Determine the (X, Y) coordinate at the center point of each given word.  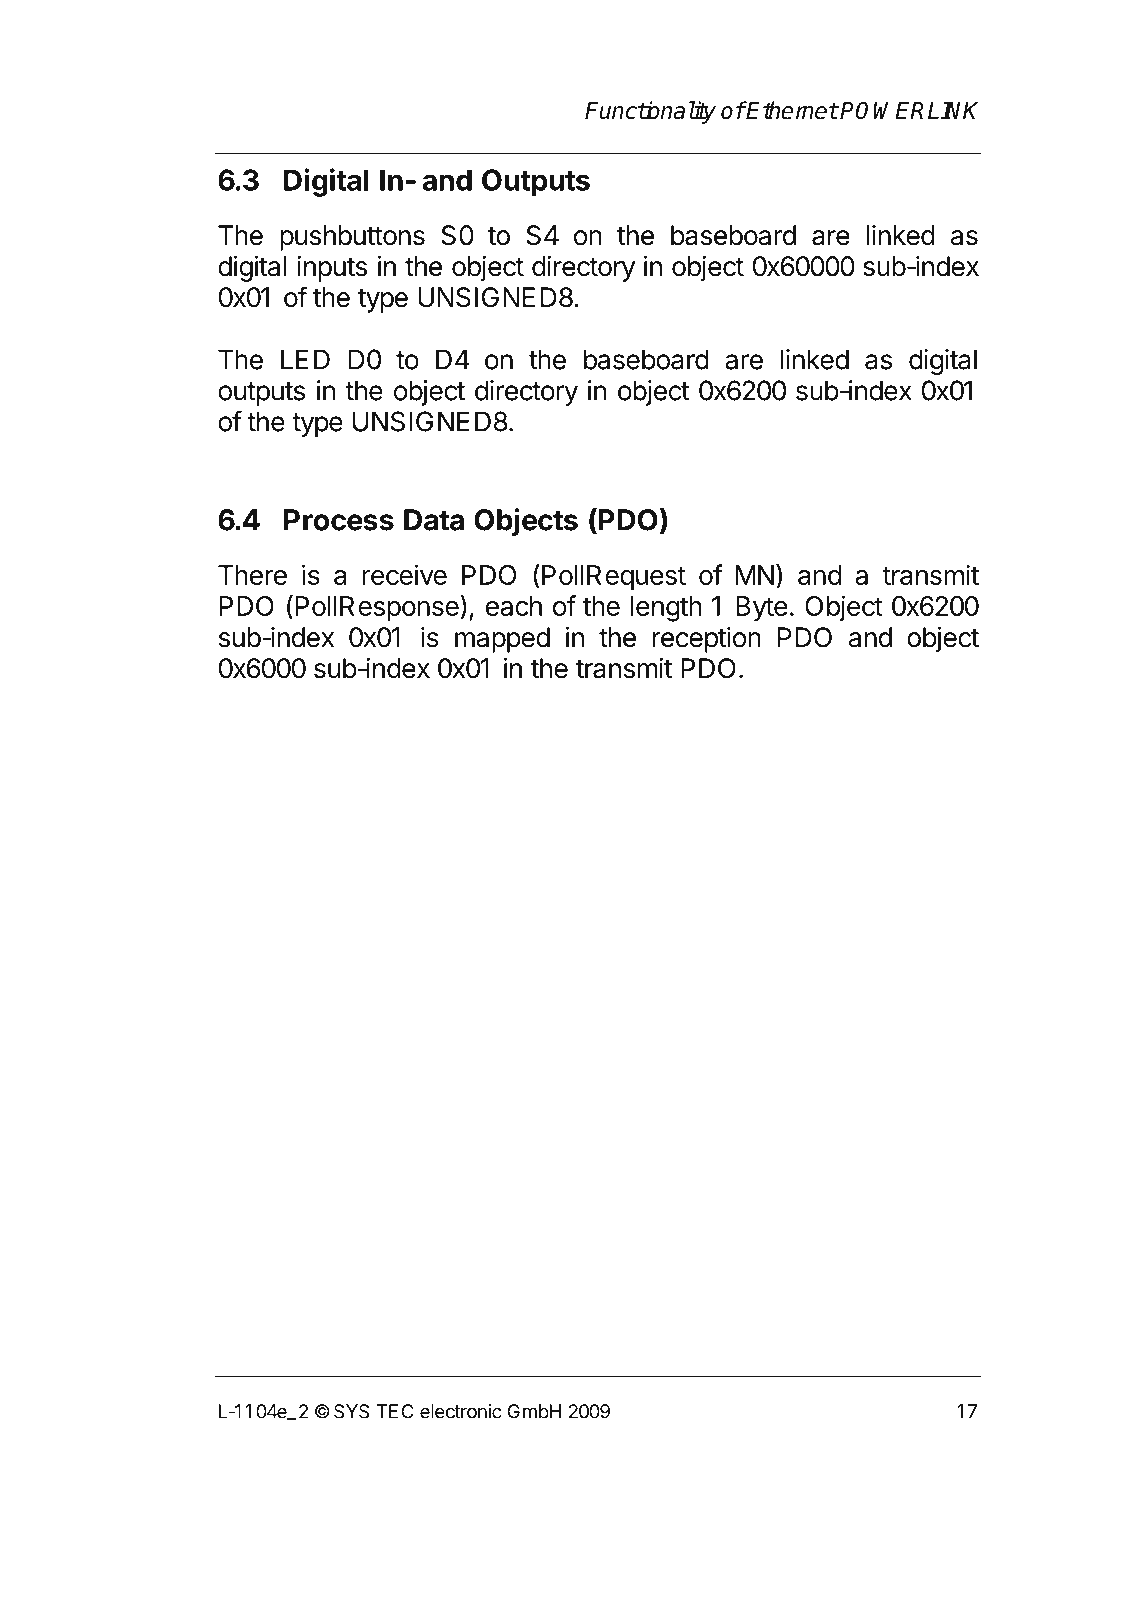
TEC (395, 1411)
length (666, 609)
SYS (351, 1411)
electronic (461, 1411)
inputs (332, 269)
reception (707, 640)
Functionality (650, 112)
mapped (502, 640)
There (252, 575)
